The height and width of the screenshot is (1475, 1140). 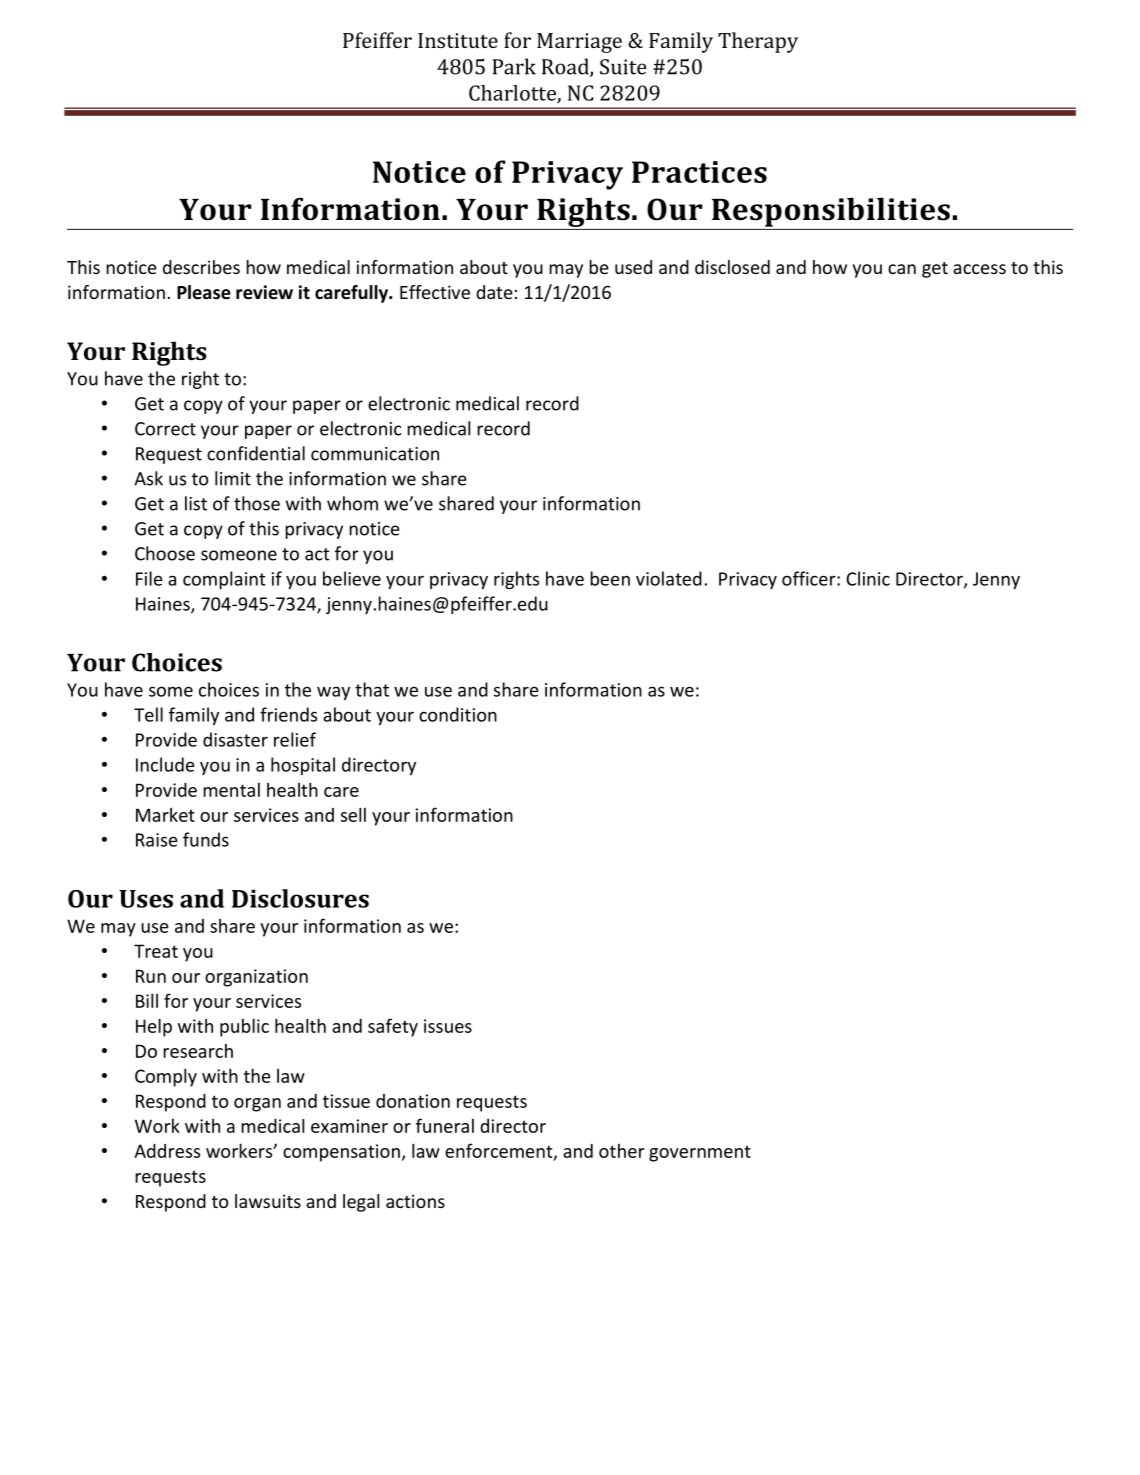 What do you see at coordinates (268, 1201) in the screenshot?
I see `lawsuits` at bounding box center [268, 1201].
